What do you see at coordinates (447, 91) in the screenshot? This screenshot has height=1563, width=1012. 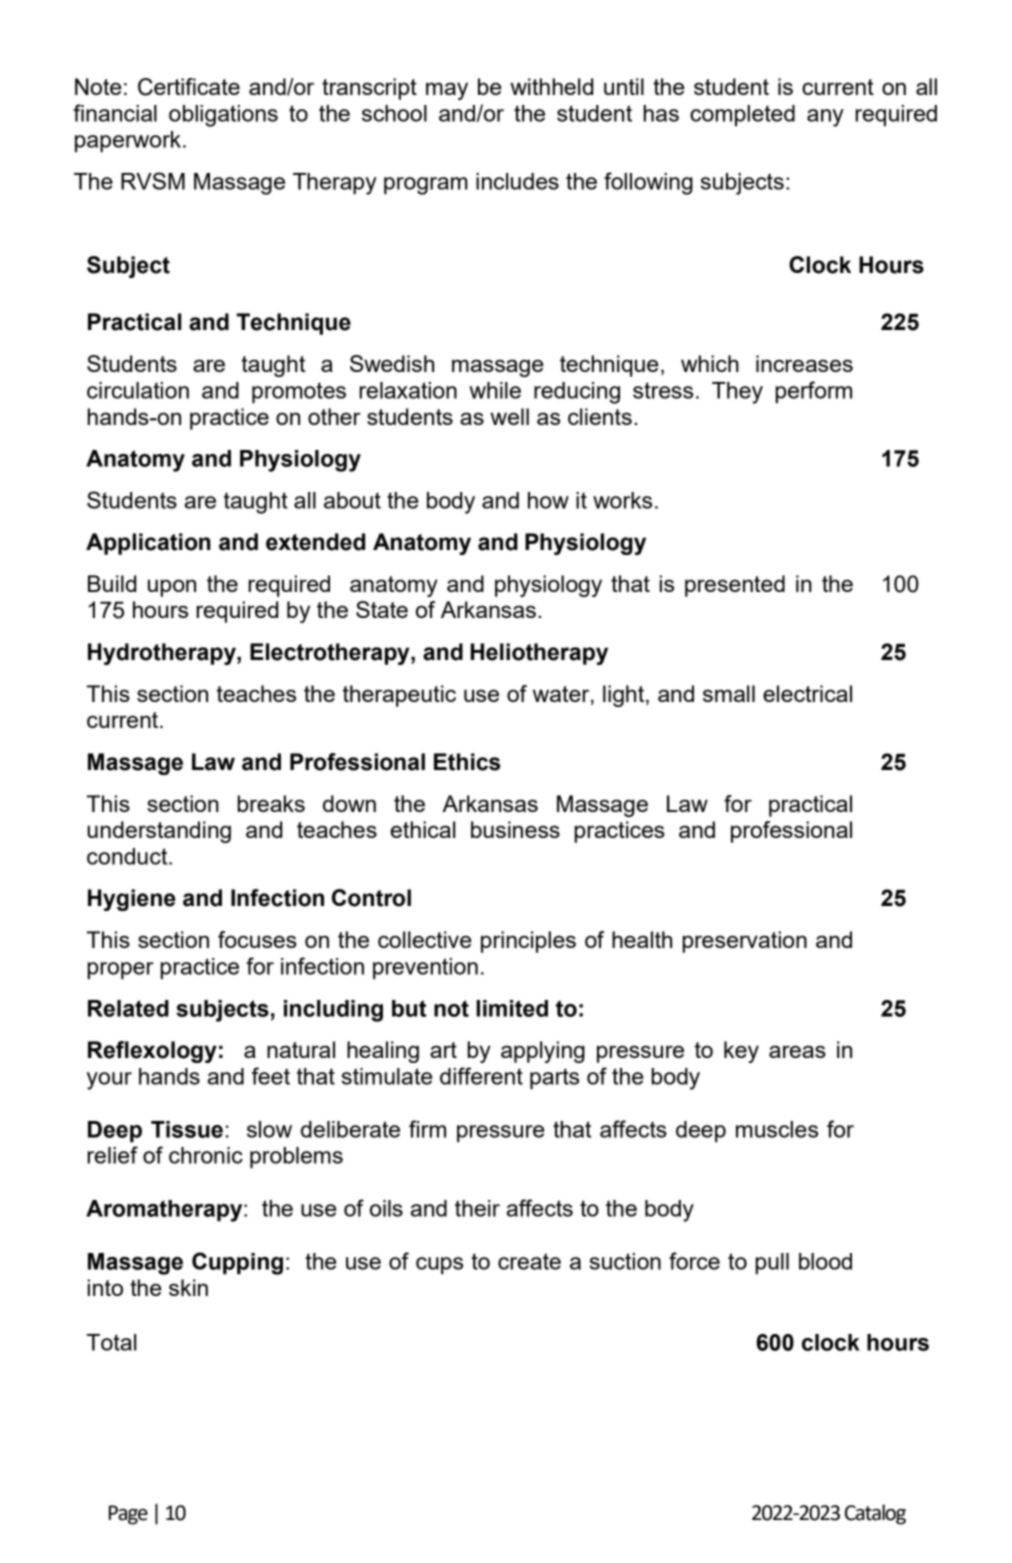 I see `may` at bounding box center [447, 91].
